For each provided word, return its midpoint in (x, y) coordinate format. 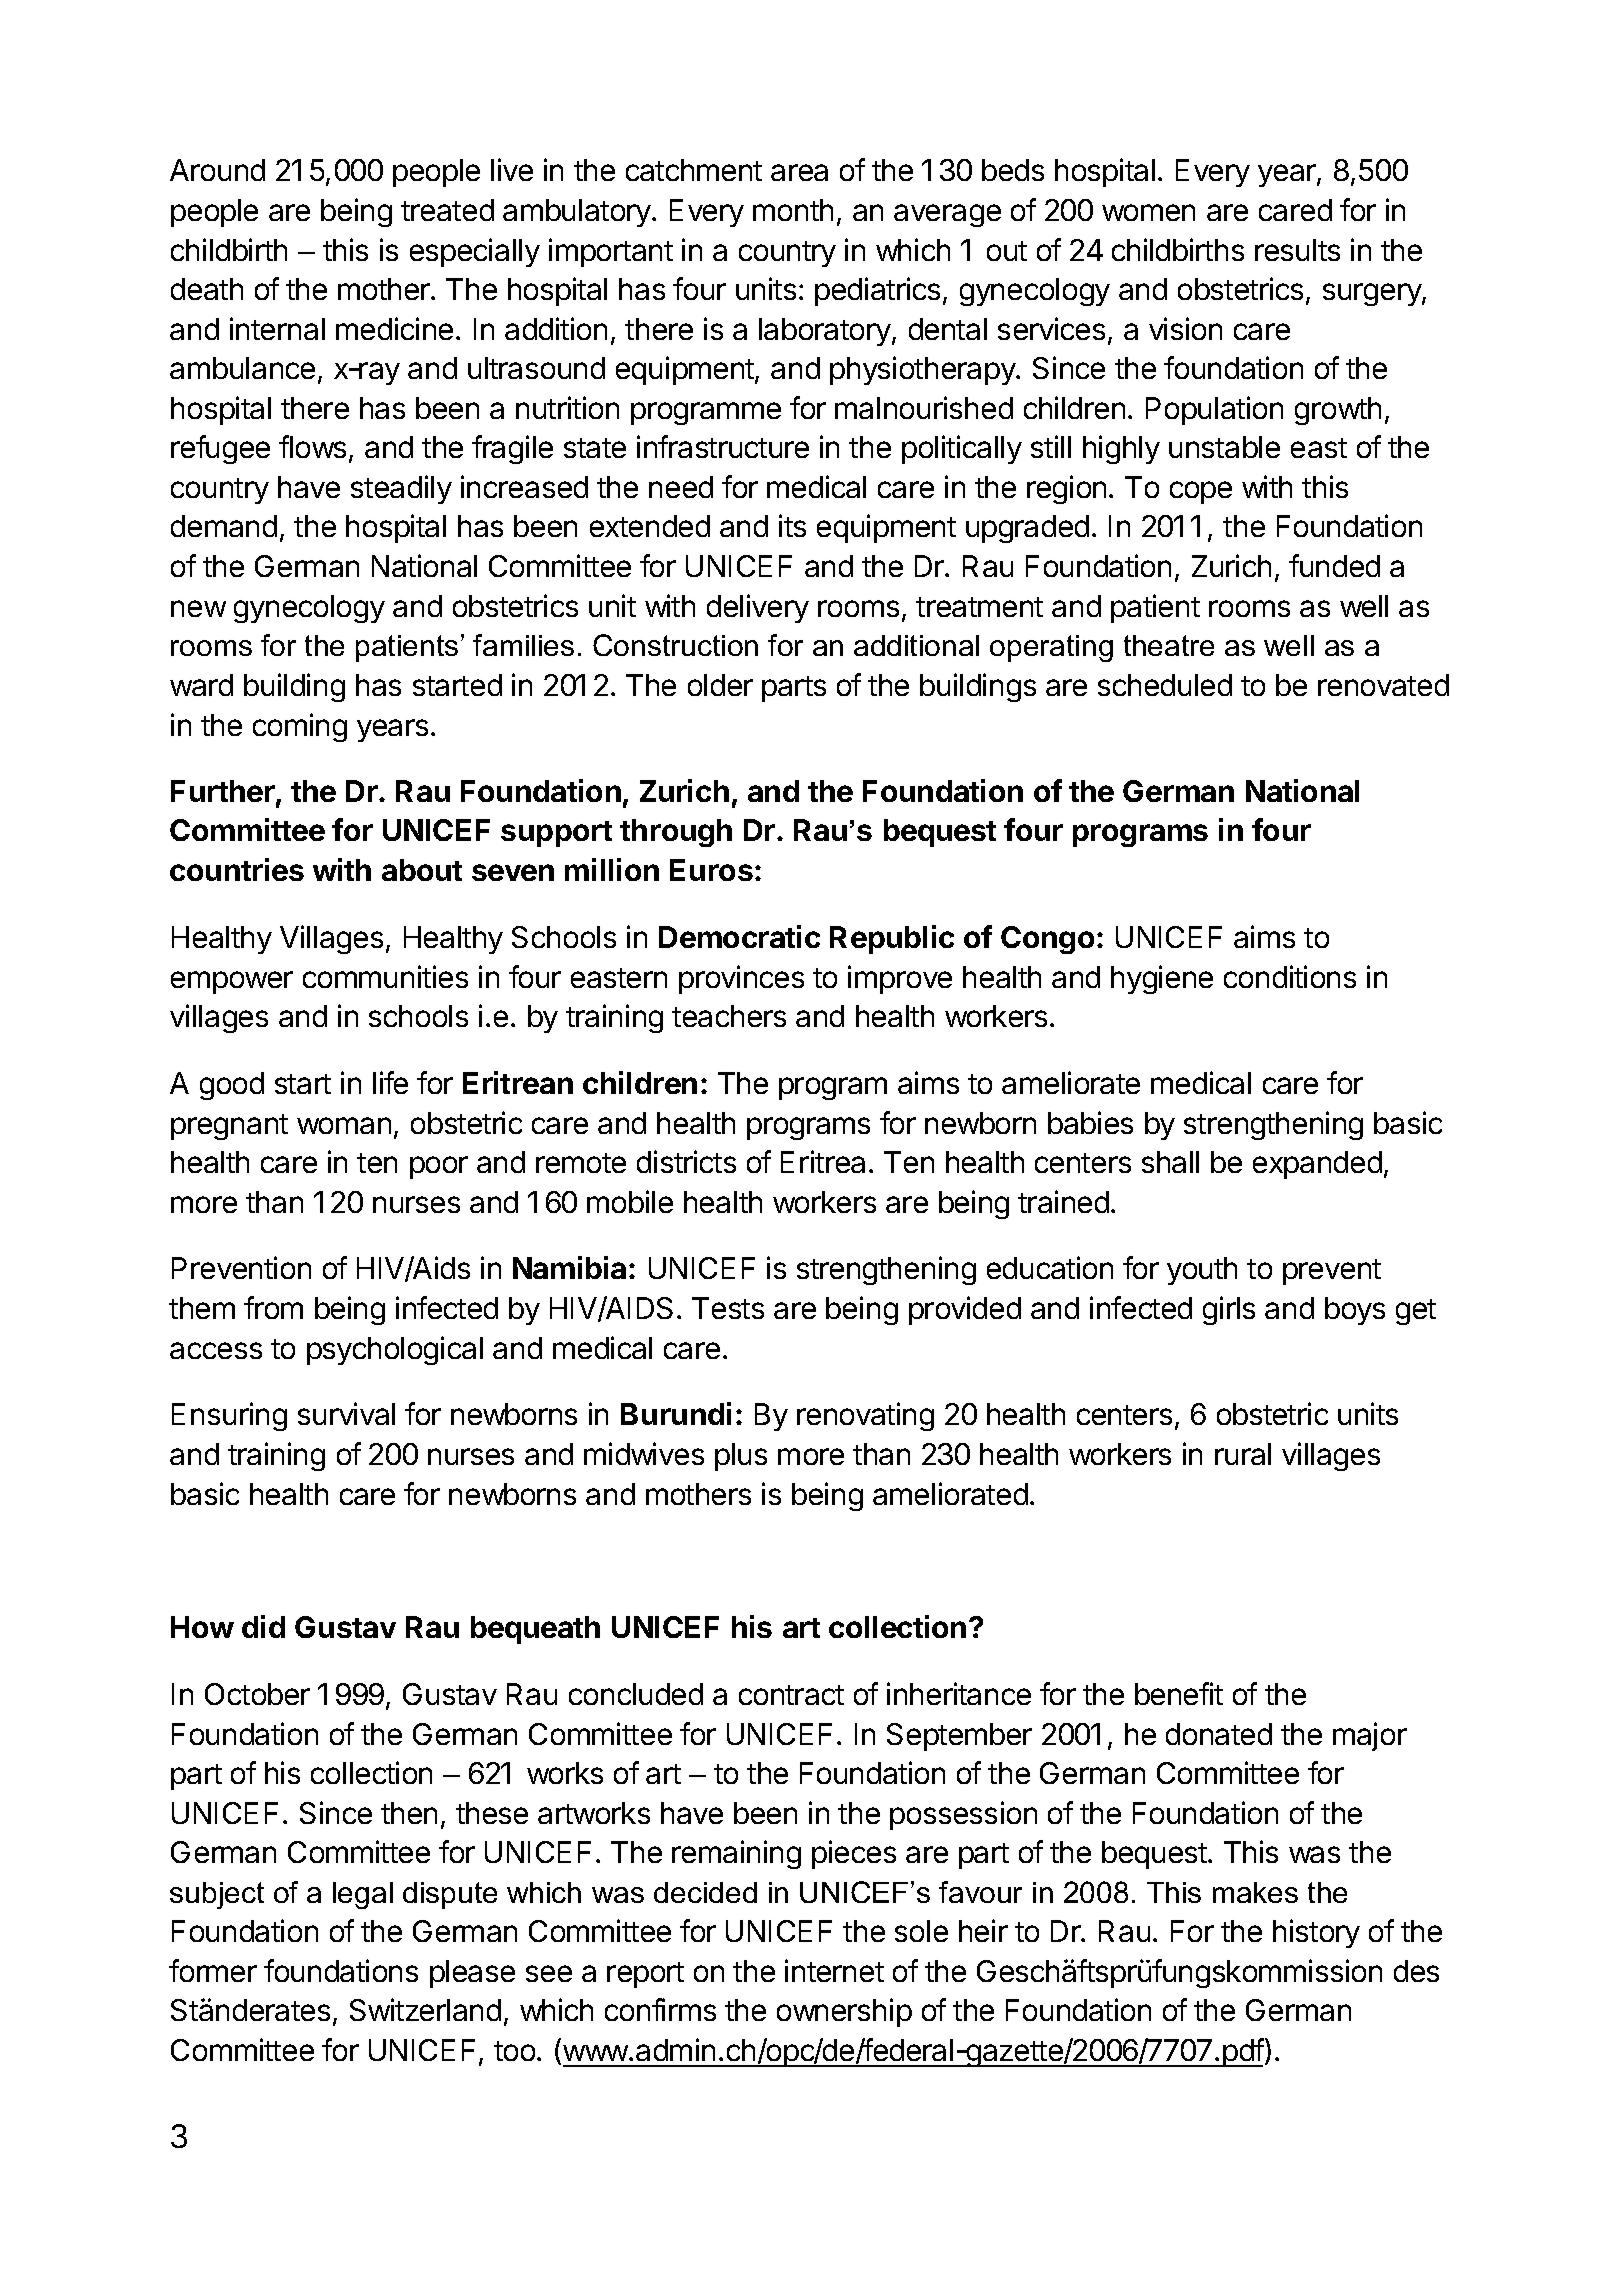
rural (1243, 1454)
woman (344, 1125)
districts (686, 1161)
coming (300, 727)
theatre (1169, 645)
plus (741, 1457)
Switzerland (425, 2009)
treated (447, 210)
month (793, 210)
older (720, 685)
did (263, 1626)
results (1297, 250)
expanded (1317, 1165)
